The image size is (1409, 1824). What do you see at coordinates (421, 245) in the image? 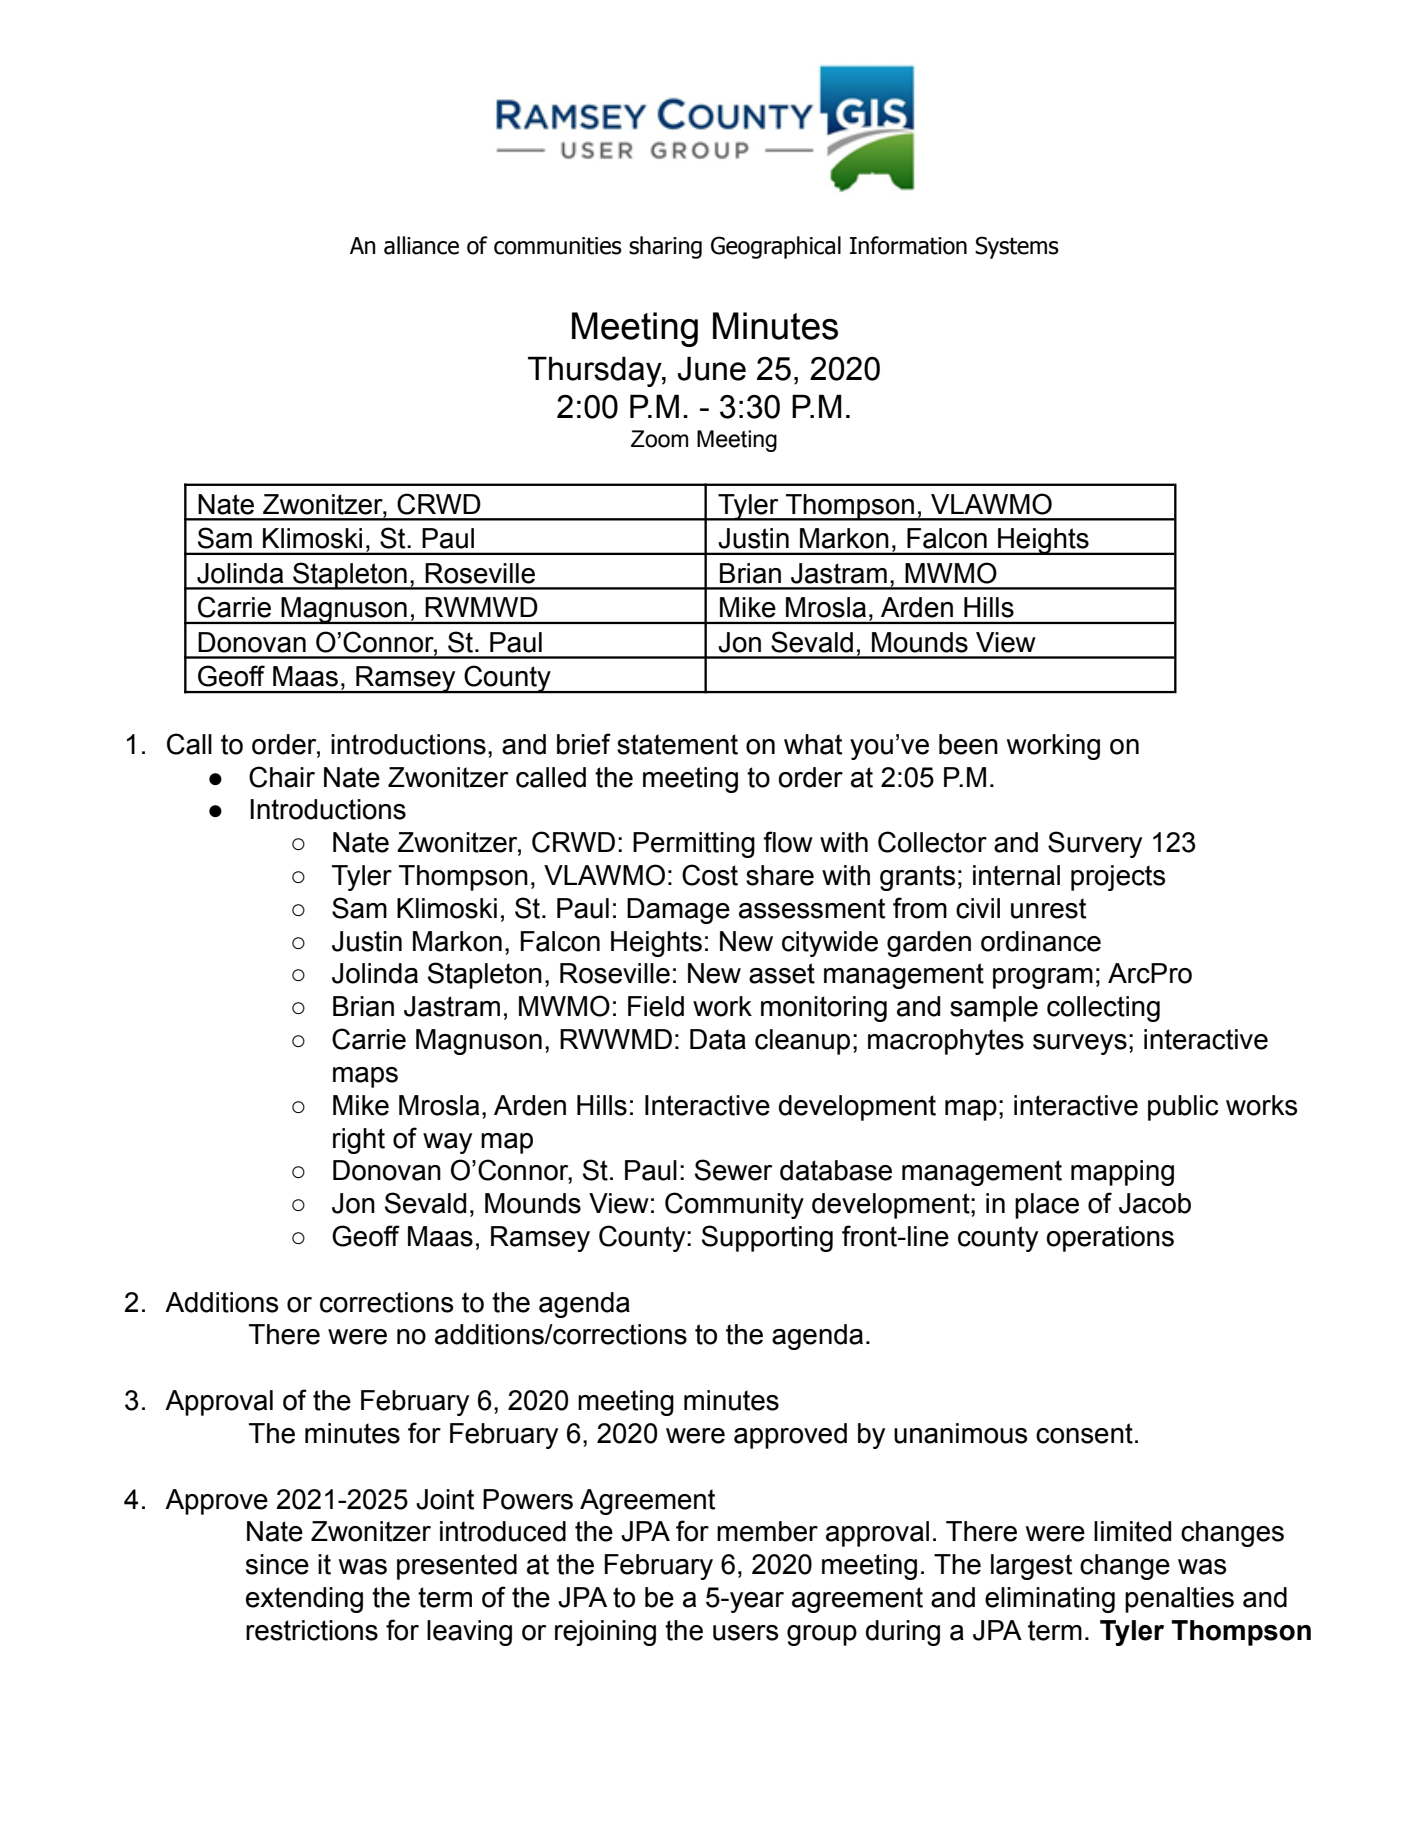
I see `alliance` at bounding box center [421, 245].
